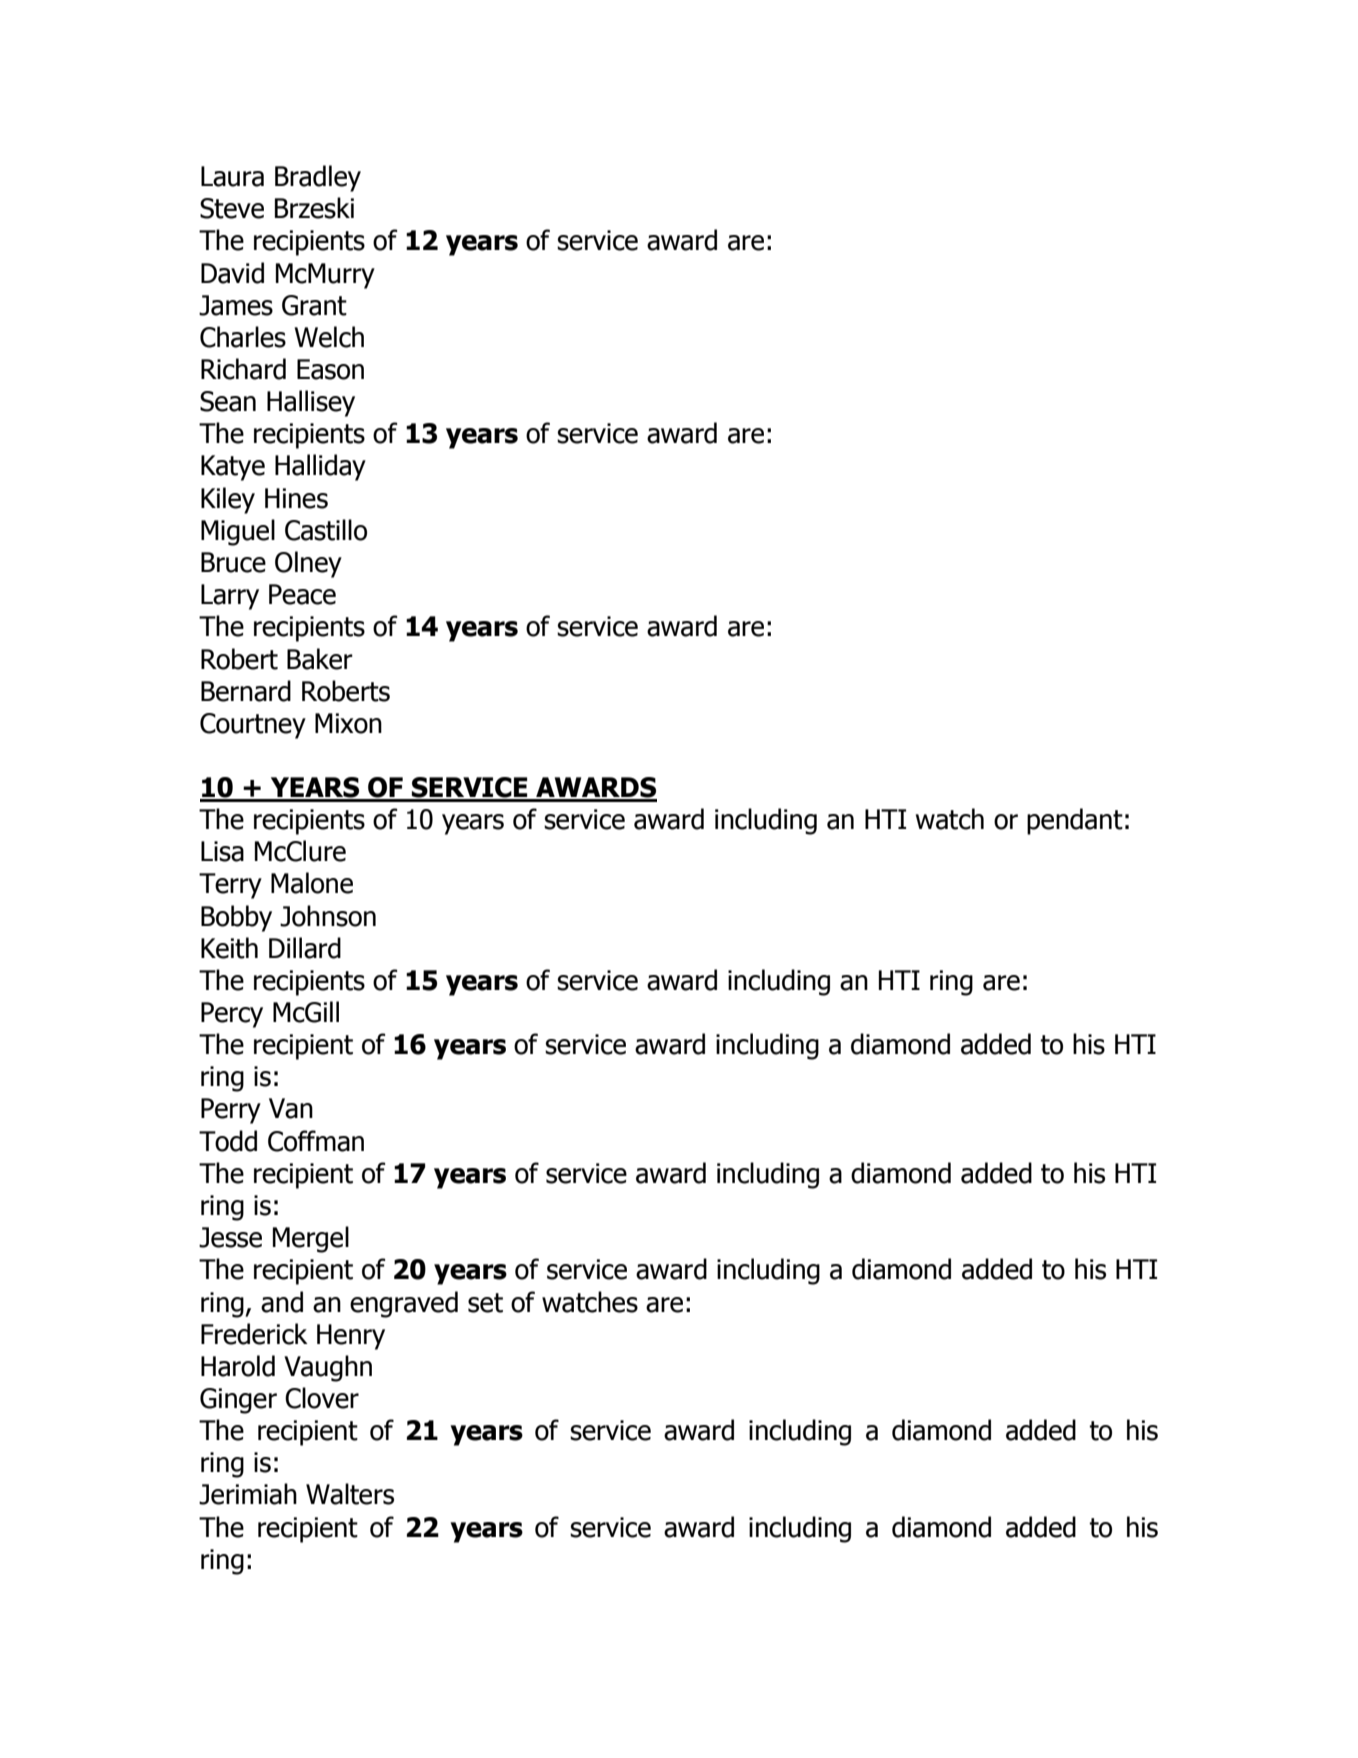  I want to click on Walters, so click(350, 1494).
